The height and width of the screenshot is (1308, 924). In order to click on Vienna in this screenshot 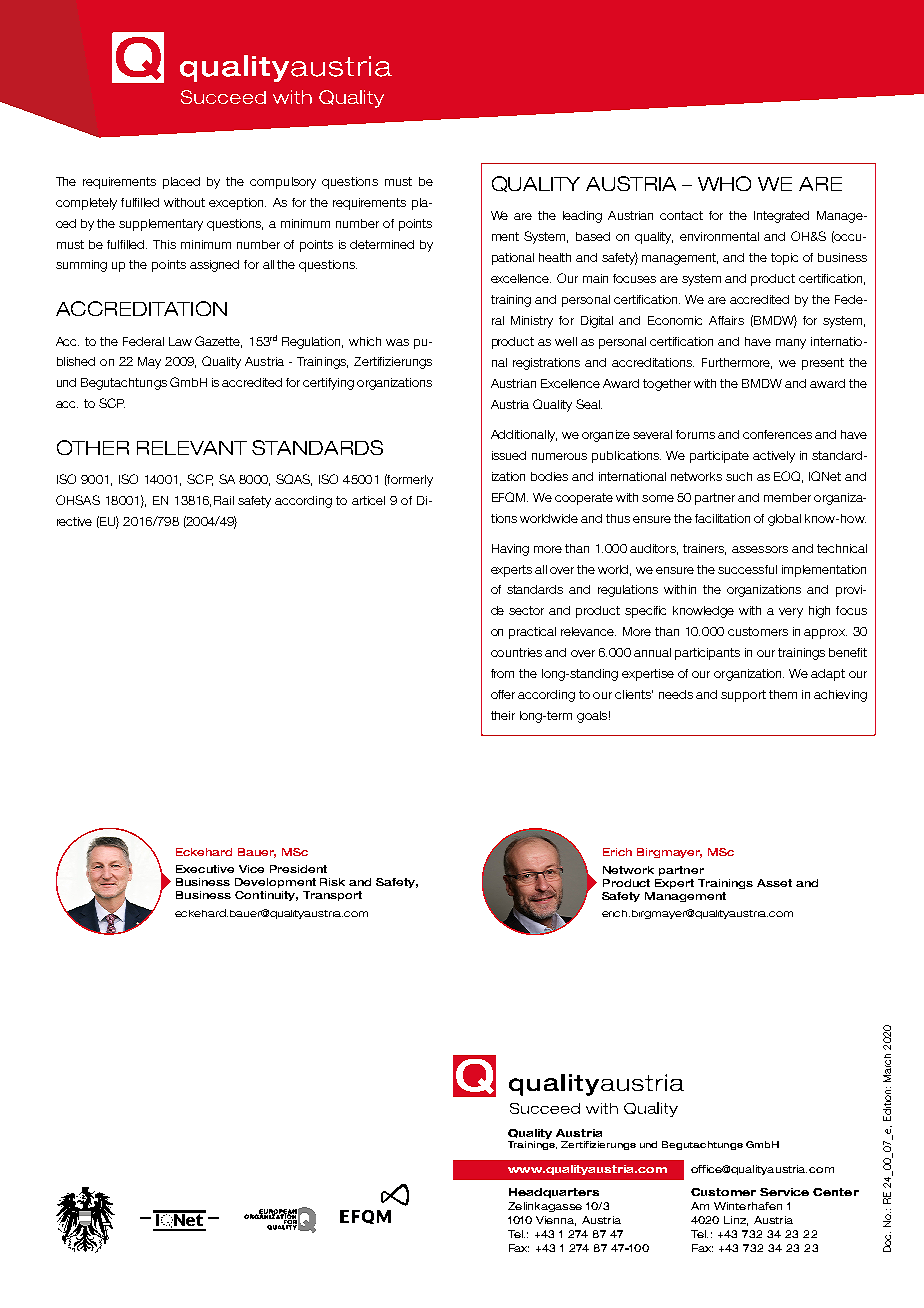, I will do `click(556, 1221)`.
